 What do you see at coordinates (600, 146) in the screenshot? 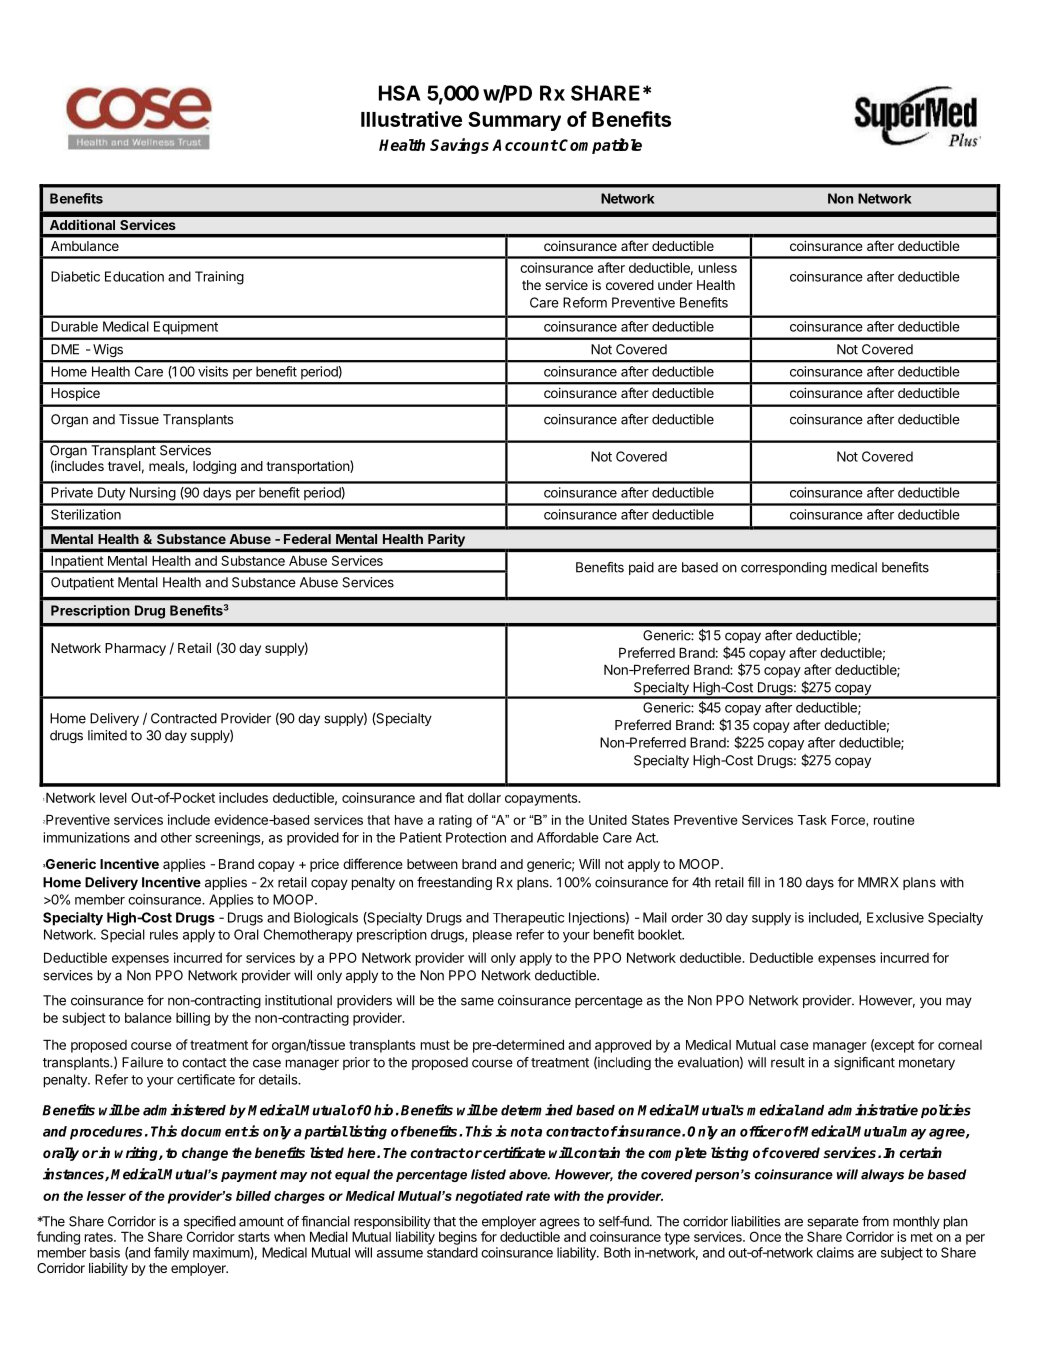
I see `Compatible` at bounding box center [600, 146].
